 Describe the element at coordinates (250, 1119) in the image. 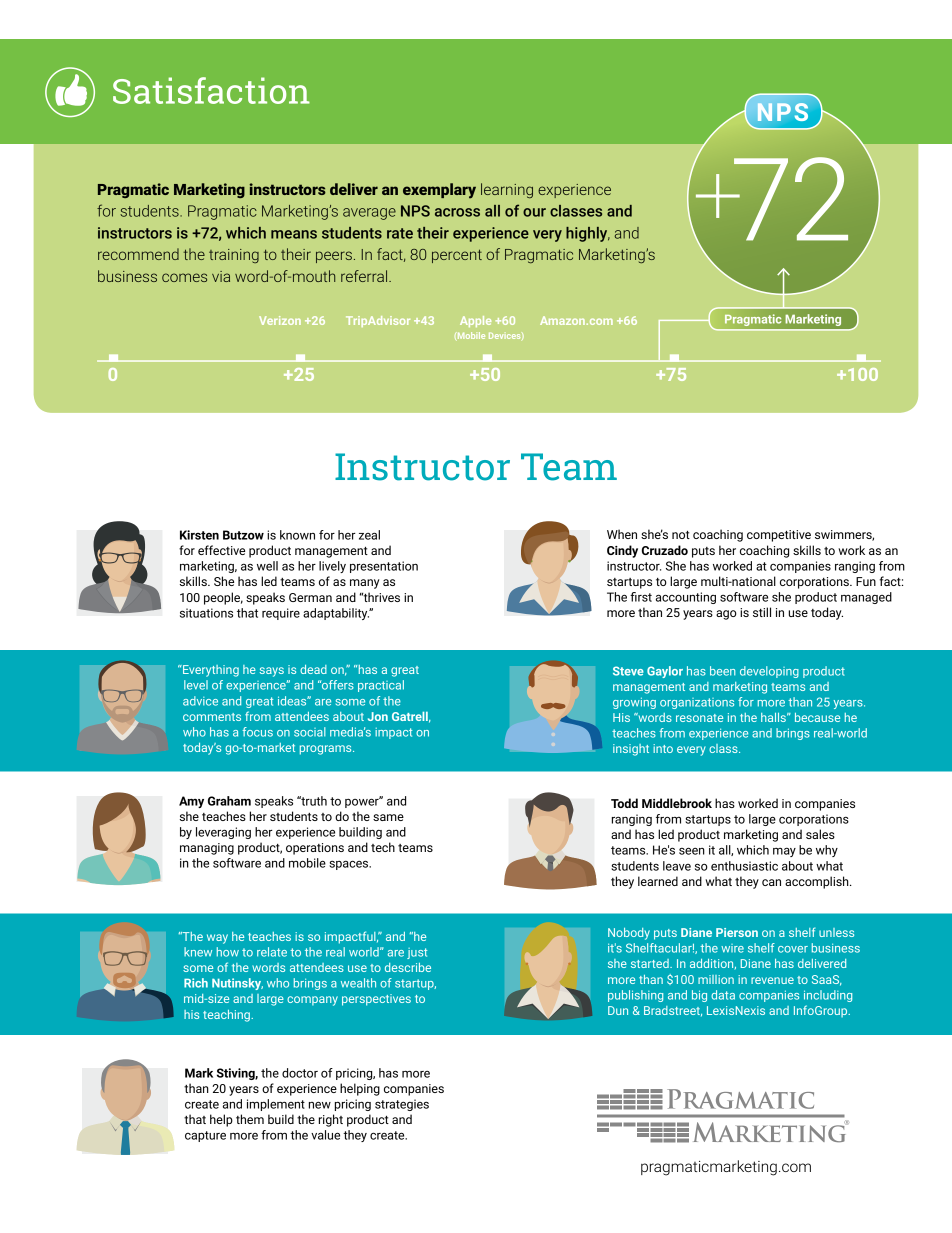

I see `them` at that location.
